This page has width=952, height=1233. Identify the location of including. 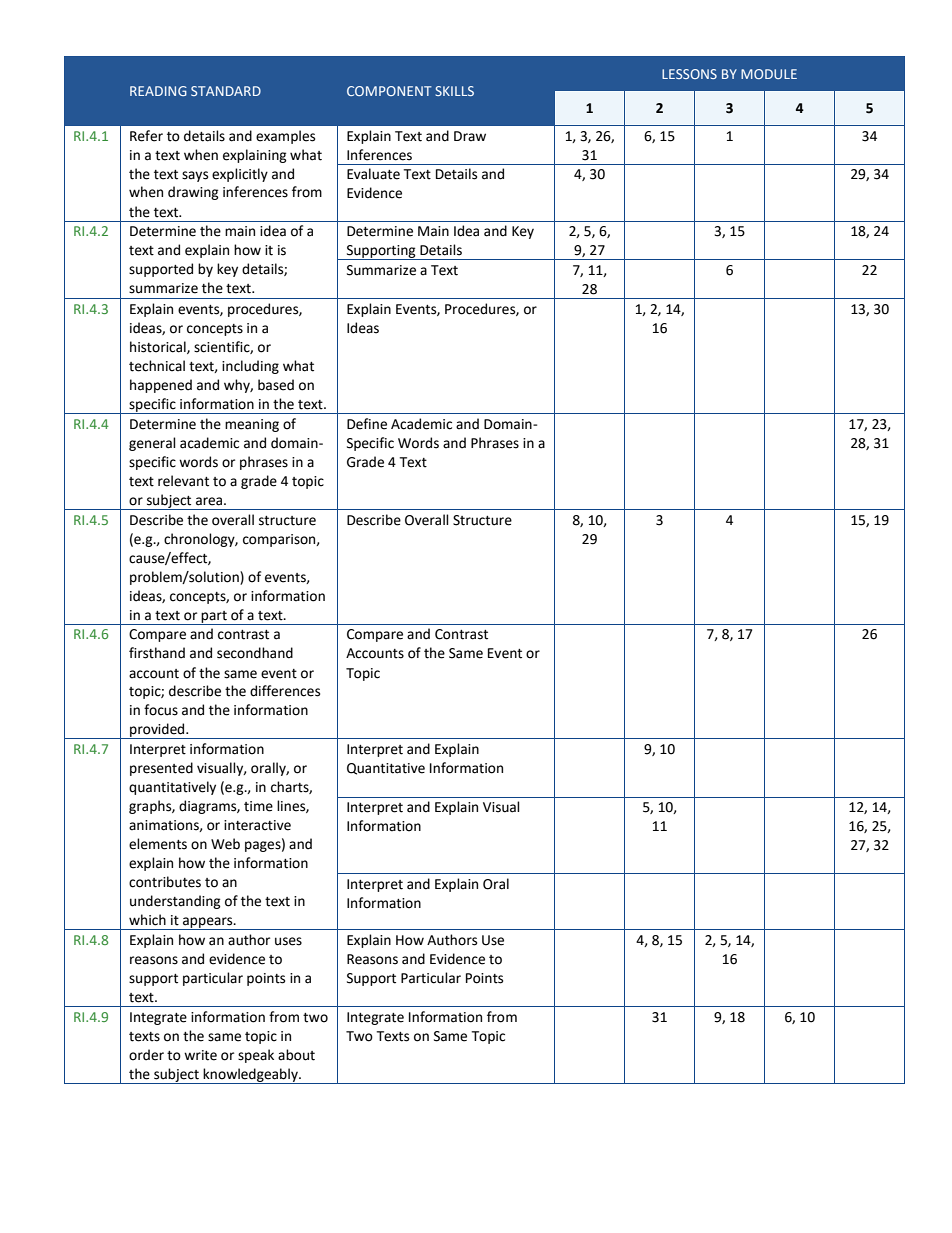
(250, 367).
